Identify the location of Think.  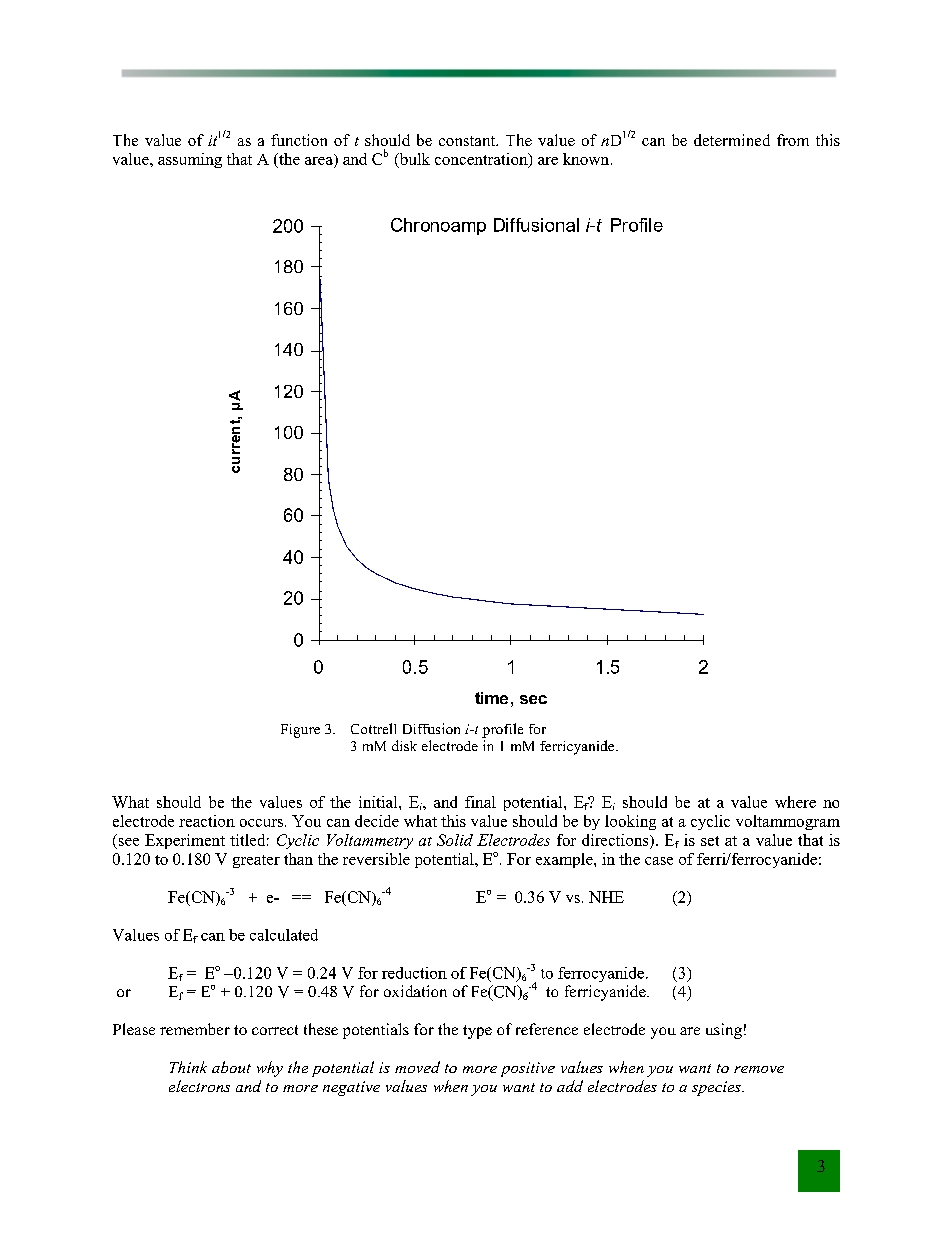
(188, 1067).
